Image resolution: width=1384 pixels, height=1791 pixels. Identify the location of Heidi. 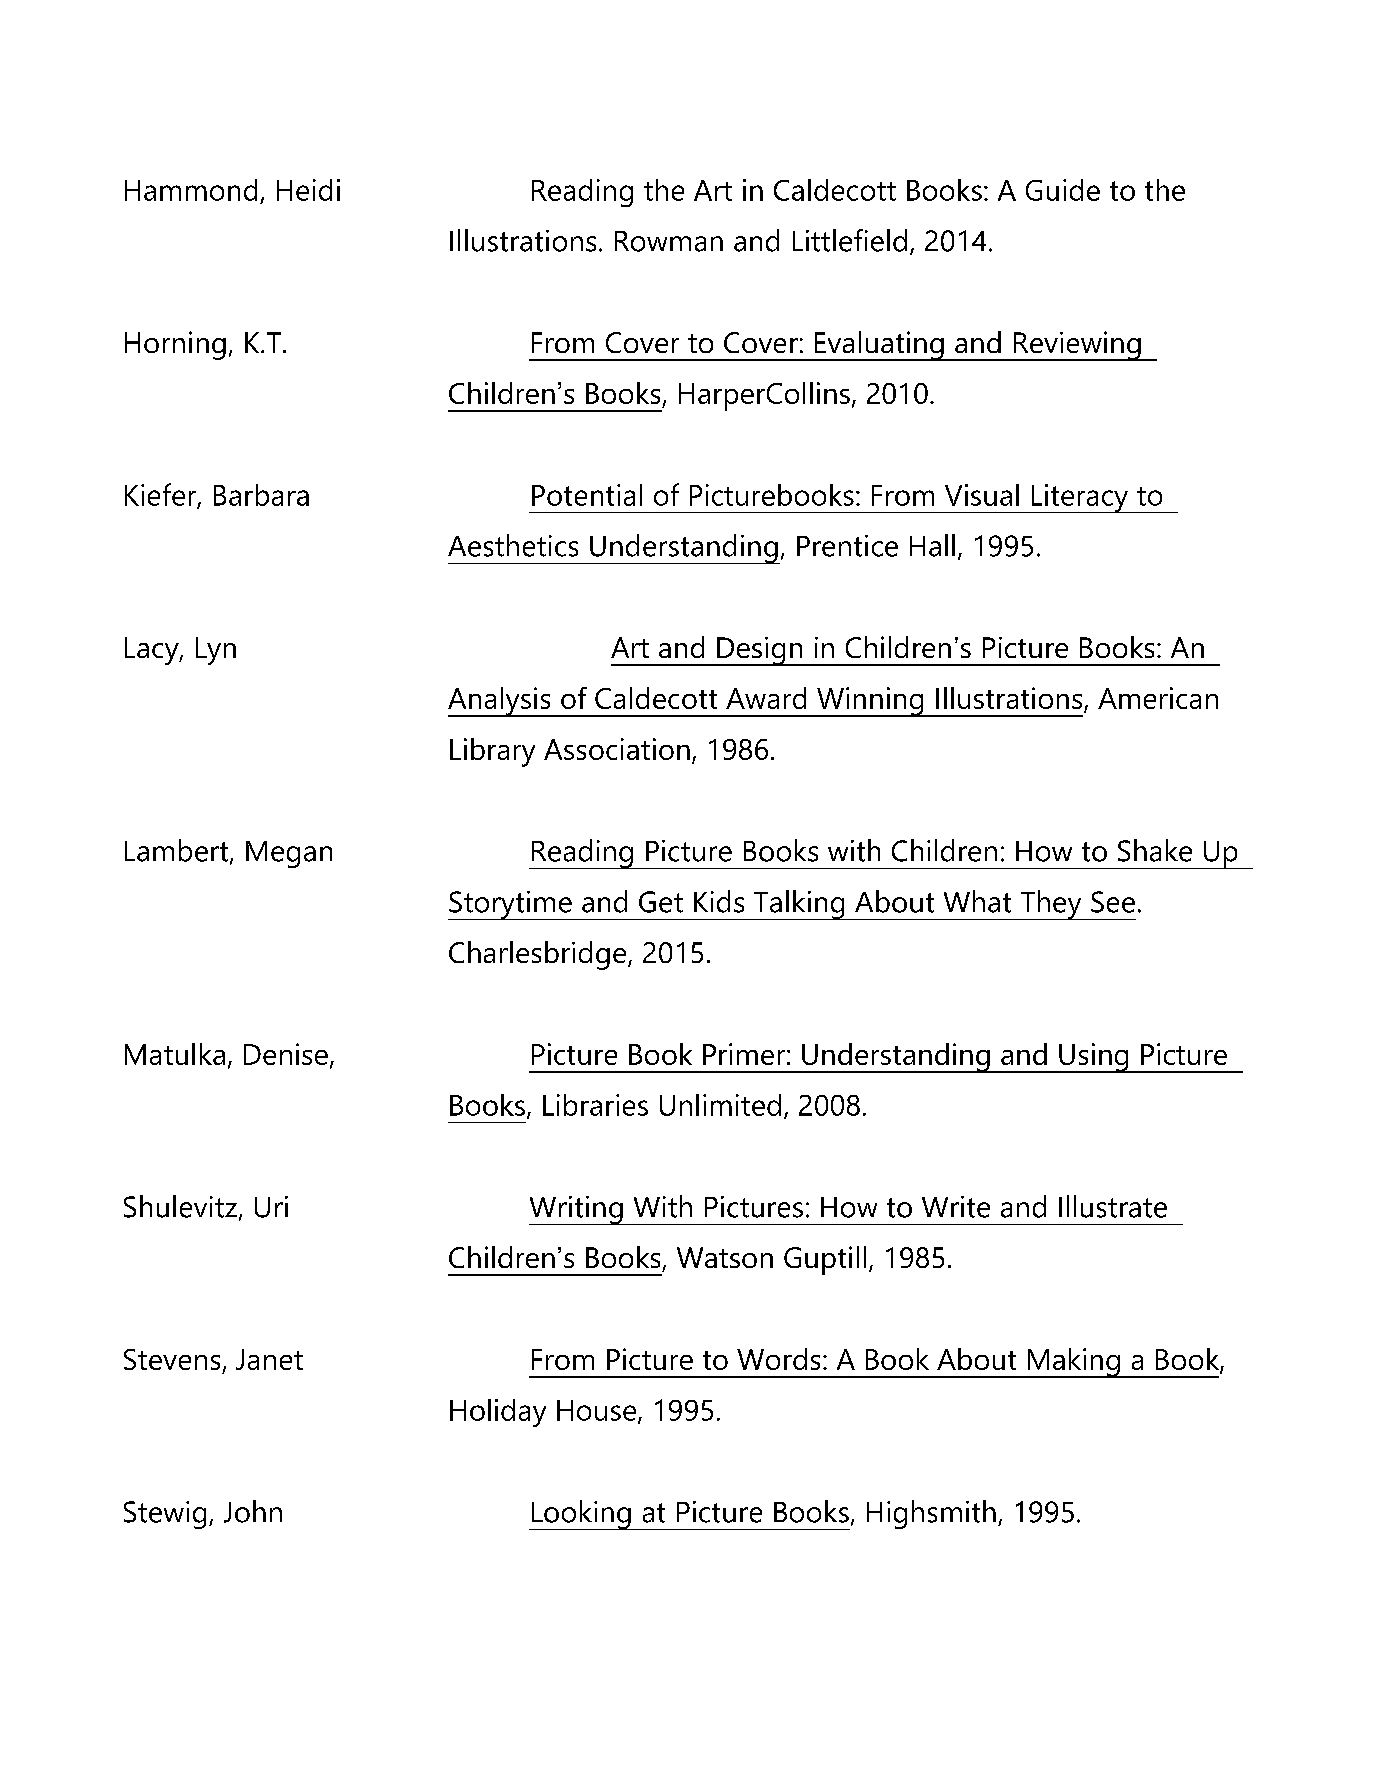
(308, 190).
